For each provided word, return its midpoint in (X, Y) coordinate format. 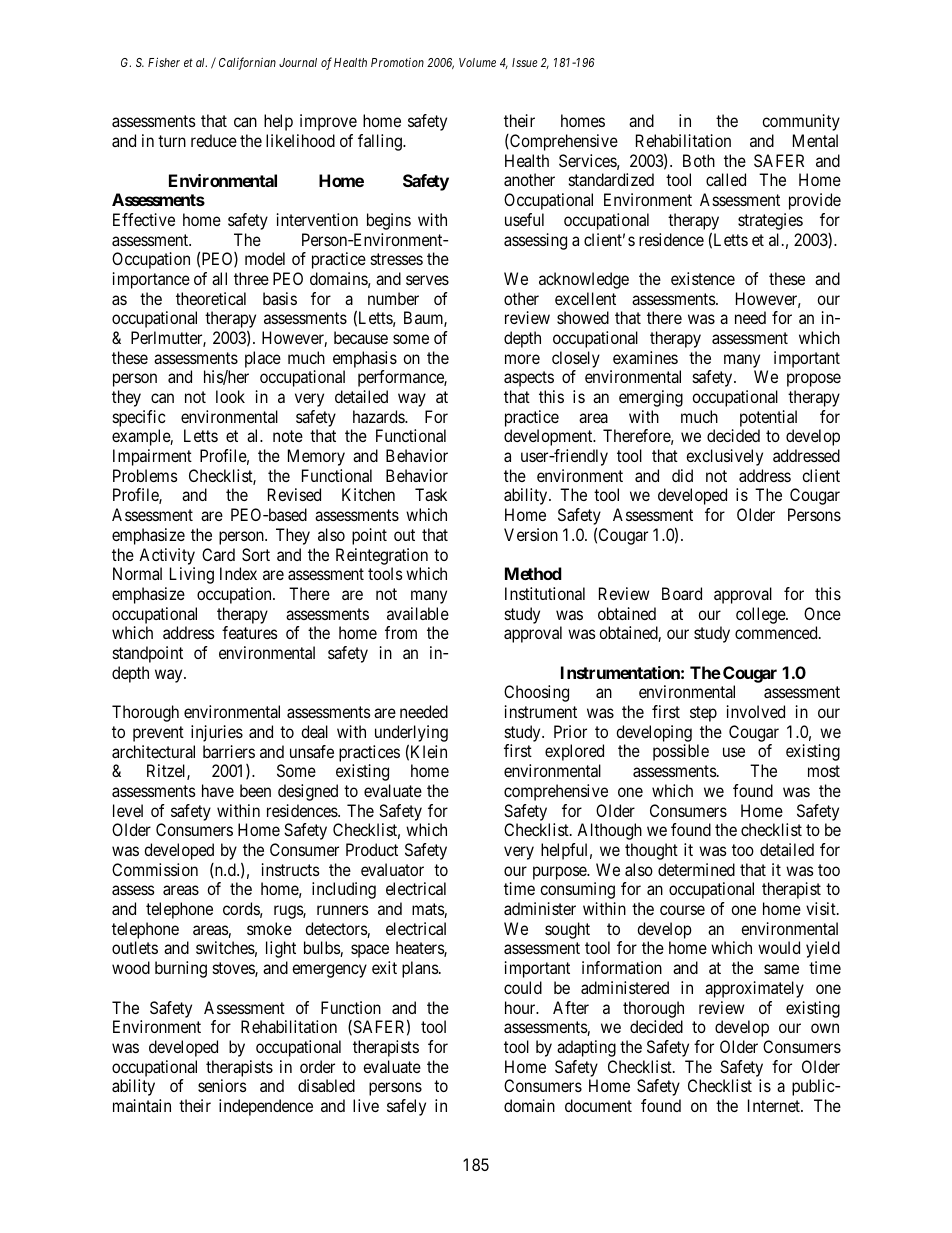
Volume (477, 62)
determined (696, 869)
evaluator (392, 869)
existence (703, 278)
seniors (222, 1085)
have (218, 790)
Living (192, 575)
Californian (247, 63)
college (761, 615)
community (801, 122)
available (418, 613)
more (522, 359)
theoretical (211, 298)
